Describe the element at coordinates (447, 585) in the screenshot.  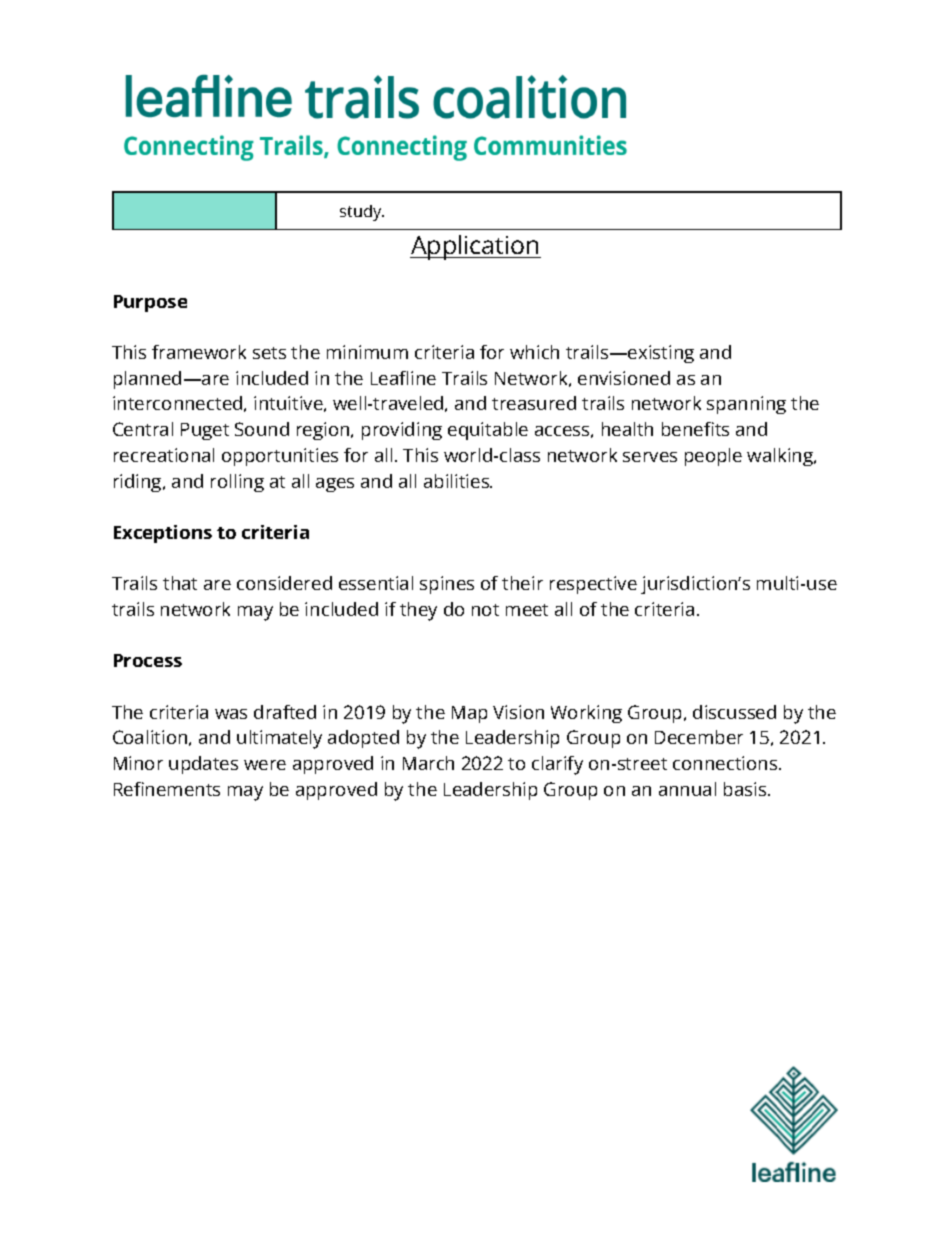
I see `spines` at that location.
